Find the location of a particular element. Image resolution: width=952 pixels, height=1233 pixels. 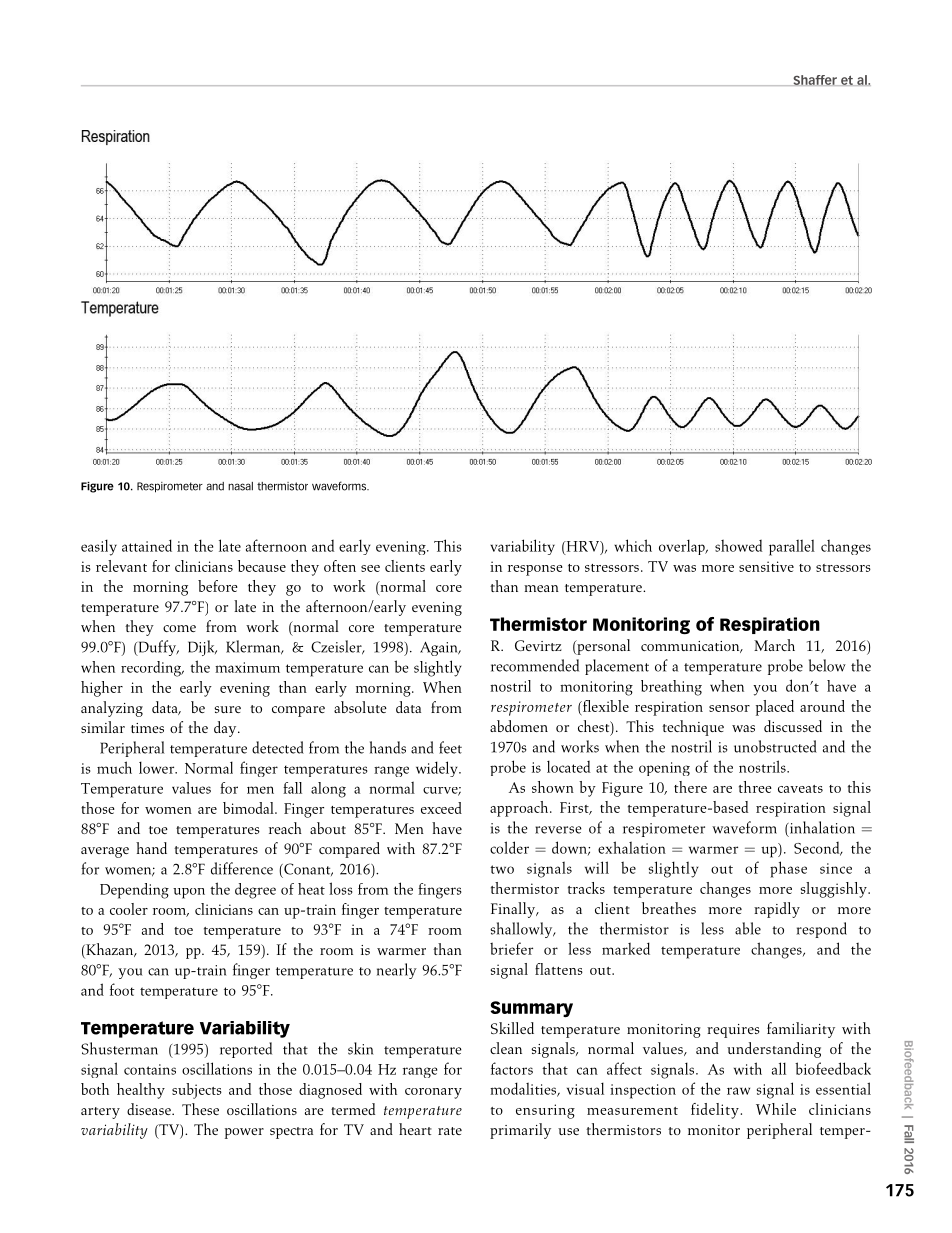

phase is located at coordinates (788, 869).
